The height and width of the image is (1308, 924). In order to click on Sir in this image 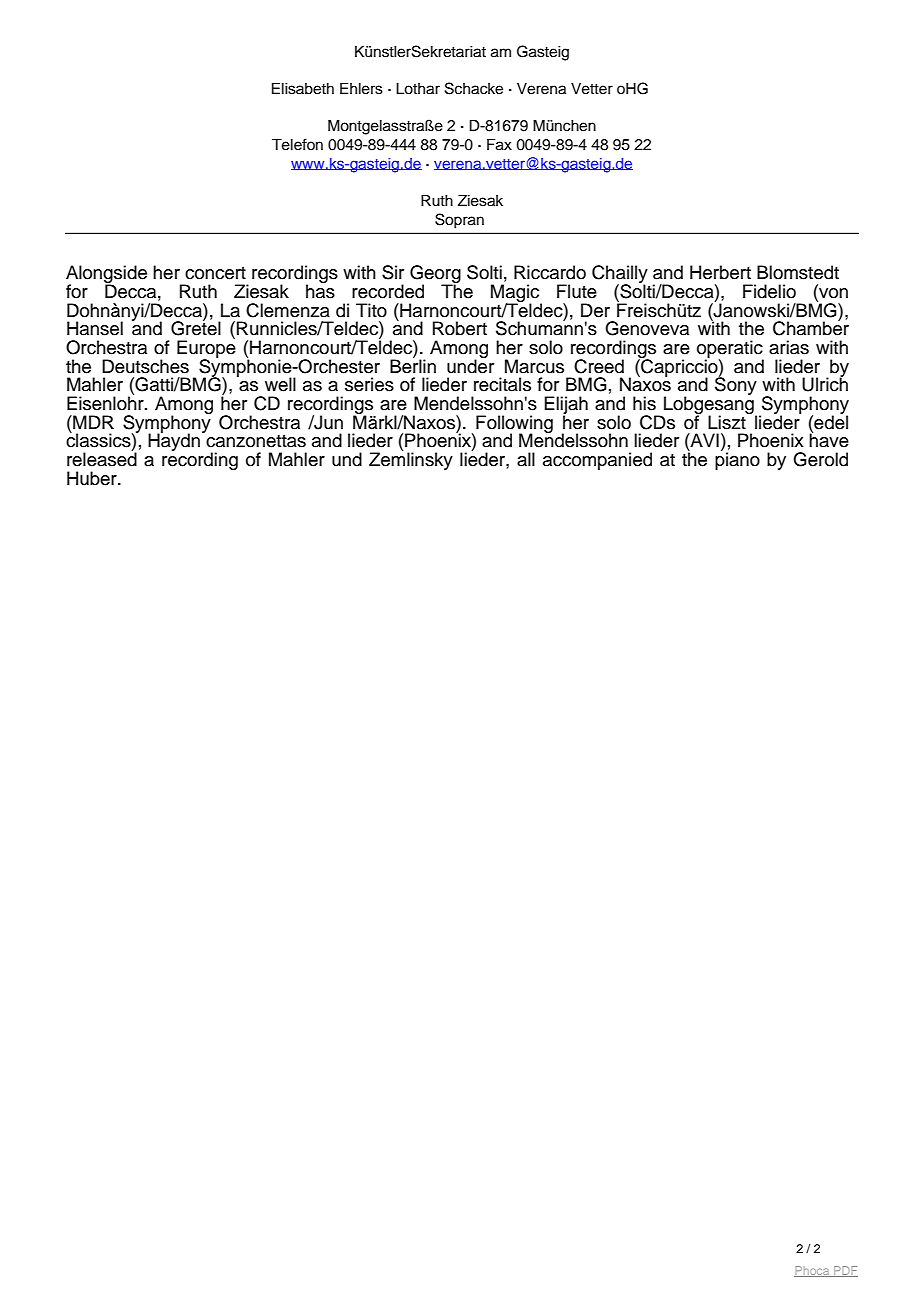, I will do `click(393, 272)`.
